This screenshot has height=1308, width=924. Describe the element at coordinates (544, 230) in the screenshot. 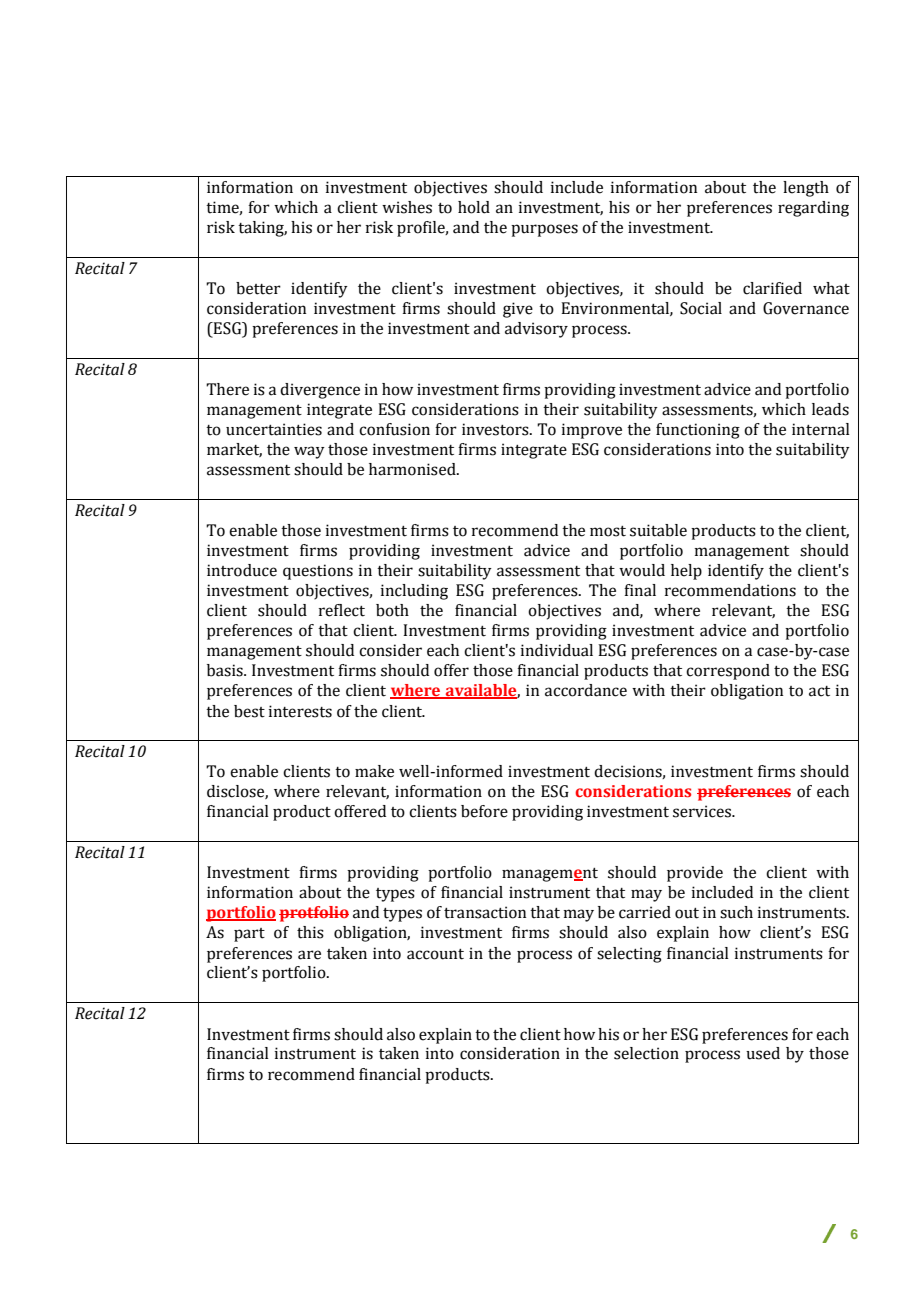

I see `purposes` at that location.
